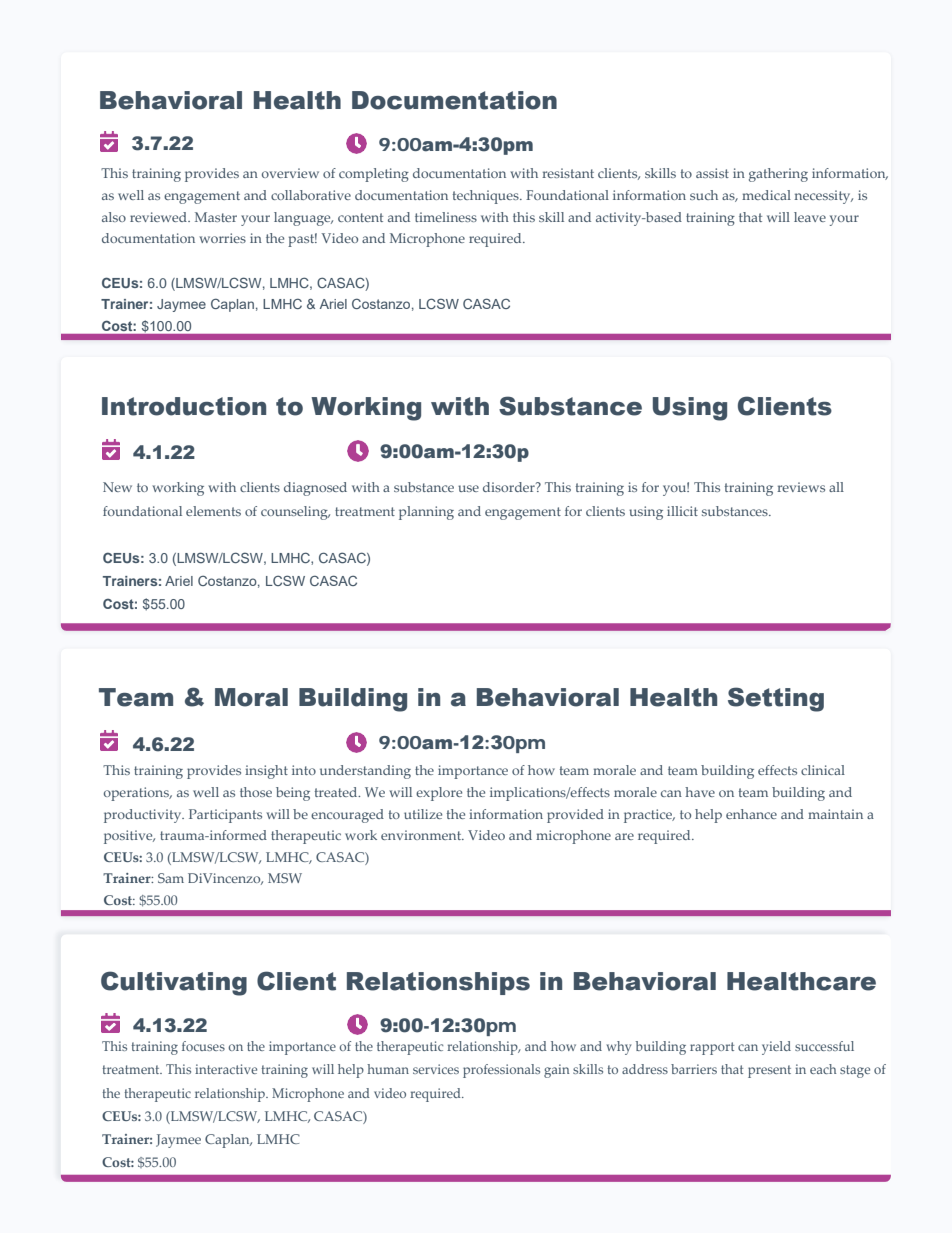 Image resolution: width=952 pixels, height=1233 pixels. Describe the element at coordinates (487, 197) in the page. I see `techniques` at that location.
